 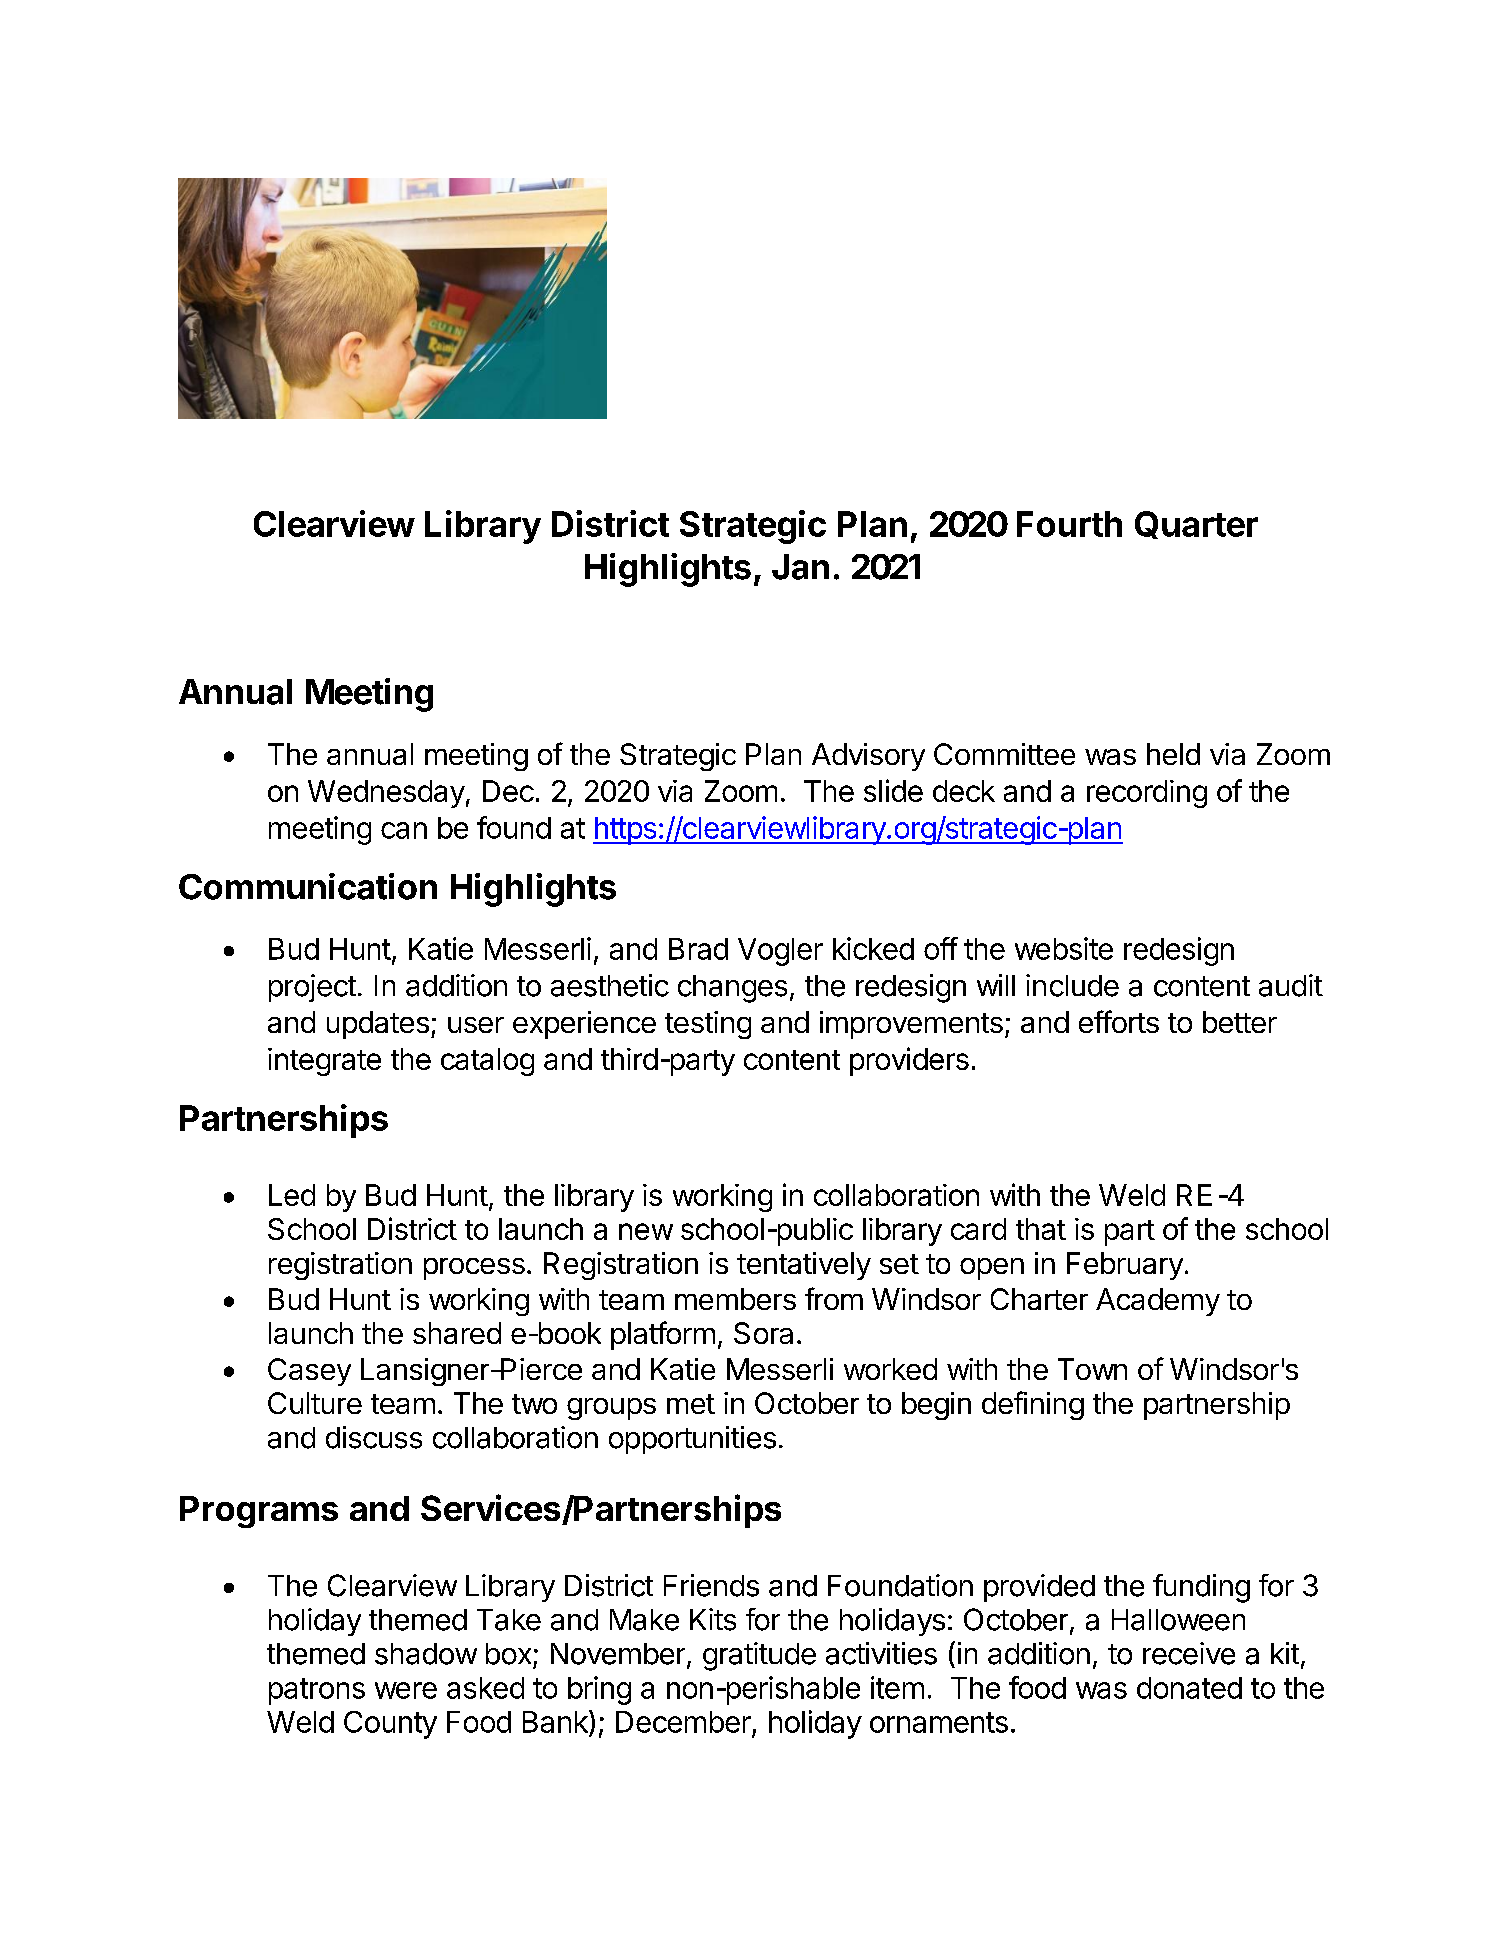 What do you see at coordinates (1196, 525) in the page?
I see `Quarter` at bounding box center [1196, 525].
